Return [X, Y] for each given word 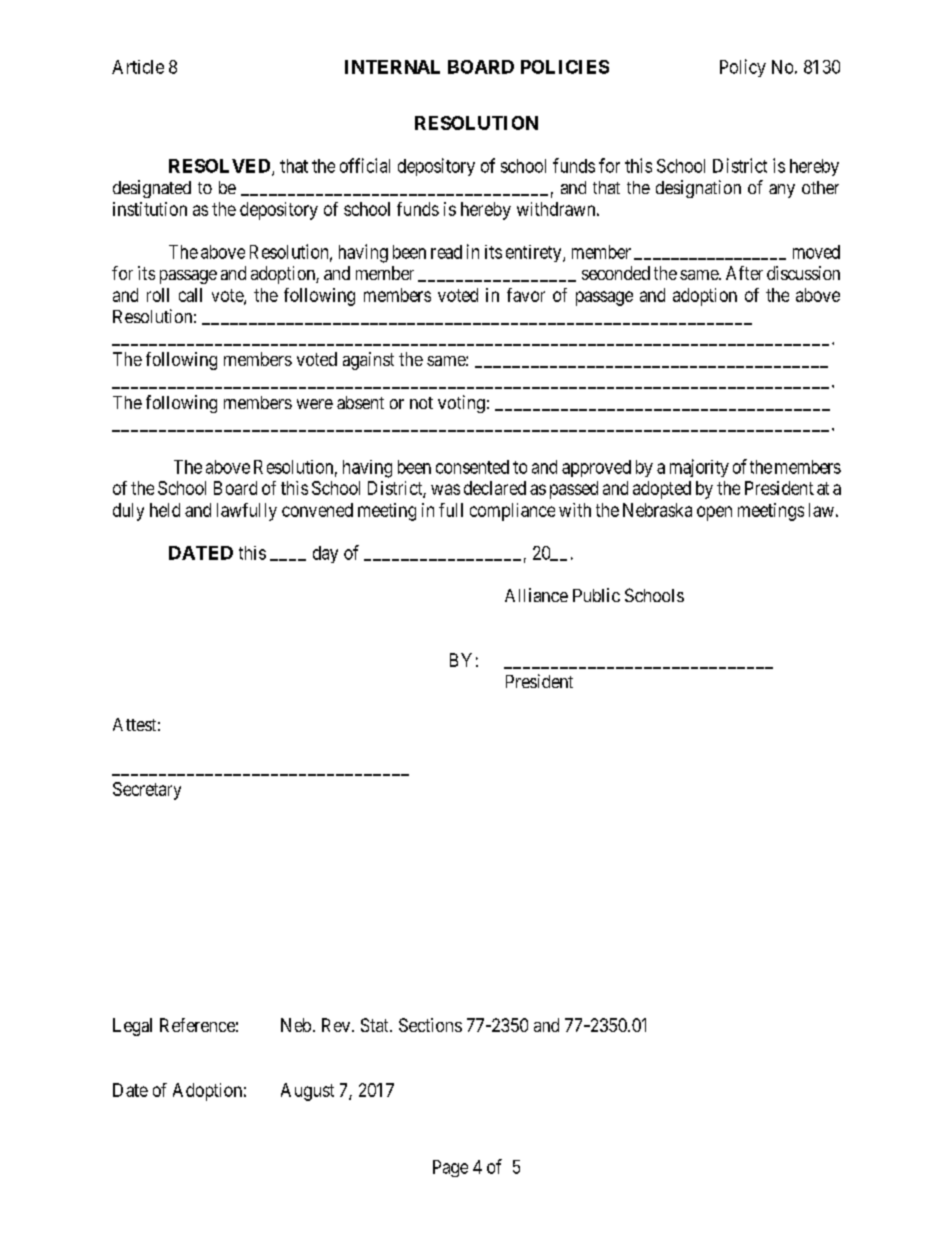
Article [138, 67]
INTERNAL [392, 67]
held [165, 510]
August [307, 1092]
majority [699, 468]
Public [596, 595]
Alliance [536, 595]
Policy [743, 68]
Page [450, 1168]
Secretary [147, 791]
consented [472, 467]
